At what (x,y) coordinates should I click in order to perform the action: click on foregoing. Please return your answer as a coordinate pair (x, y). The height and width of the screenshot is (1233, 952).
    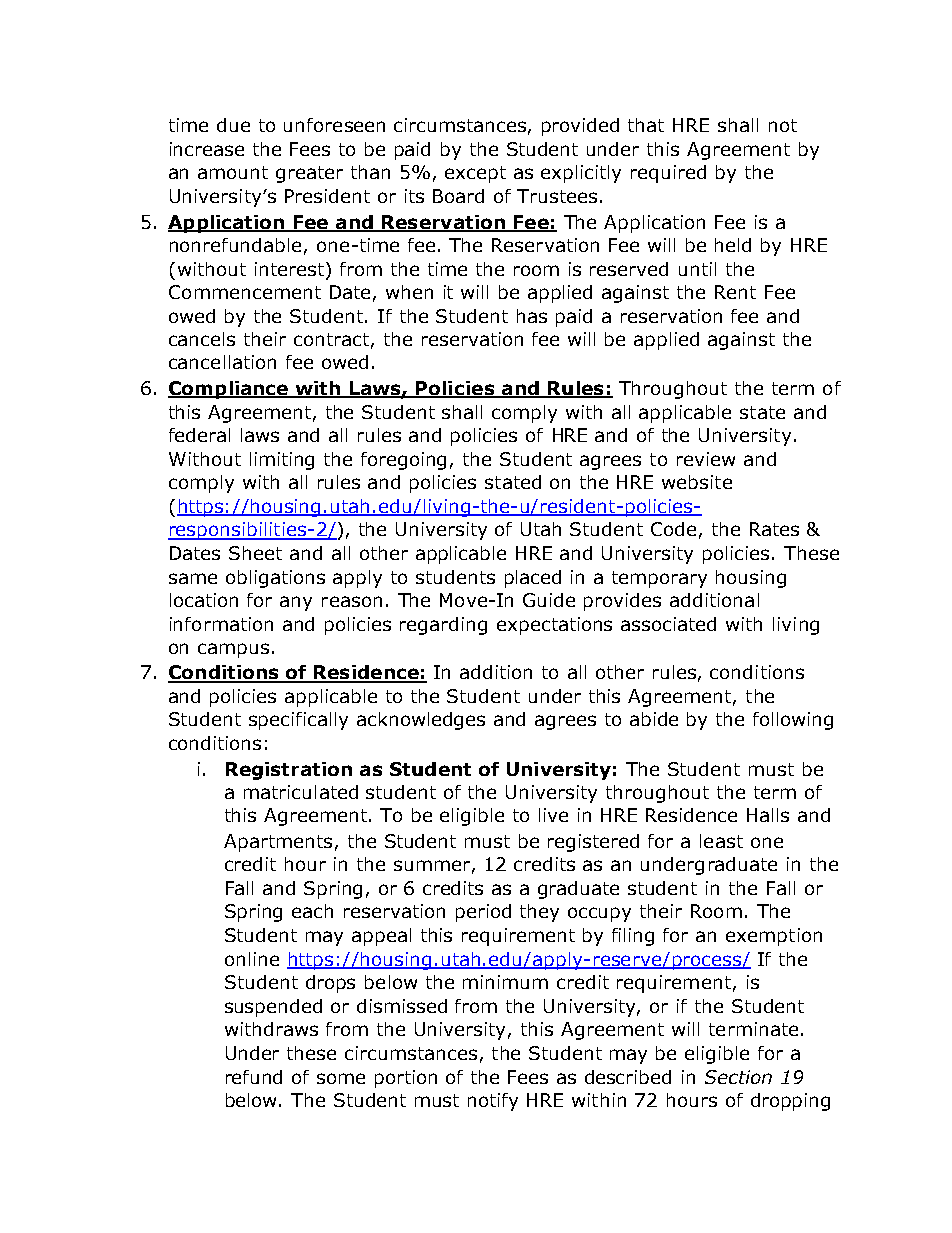
    Looking at the image, I should click on (403, 461).
